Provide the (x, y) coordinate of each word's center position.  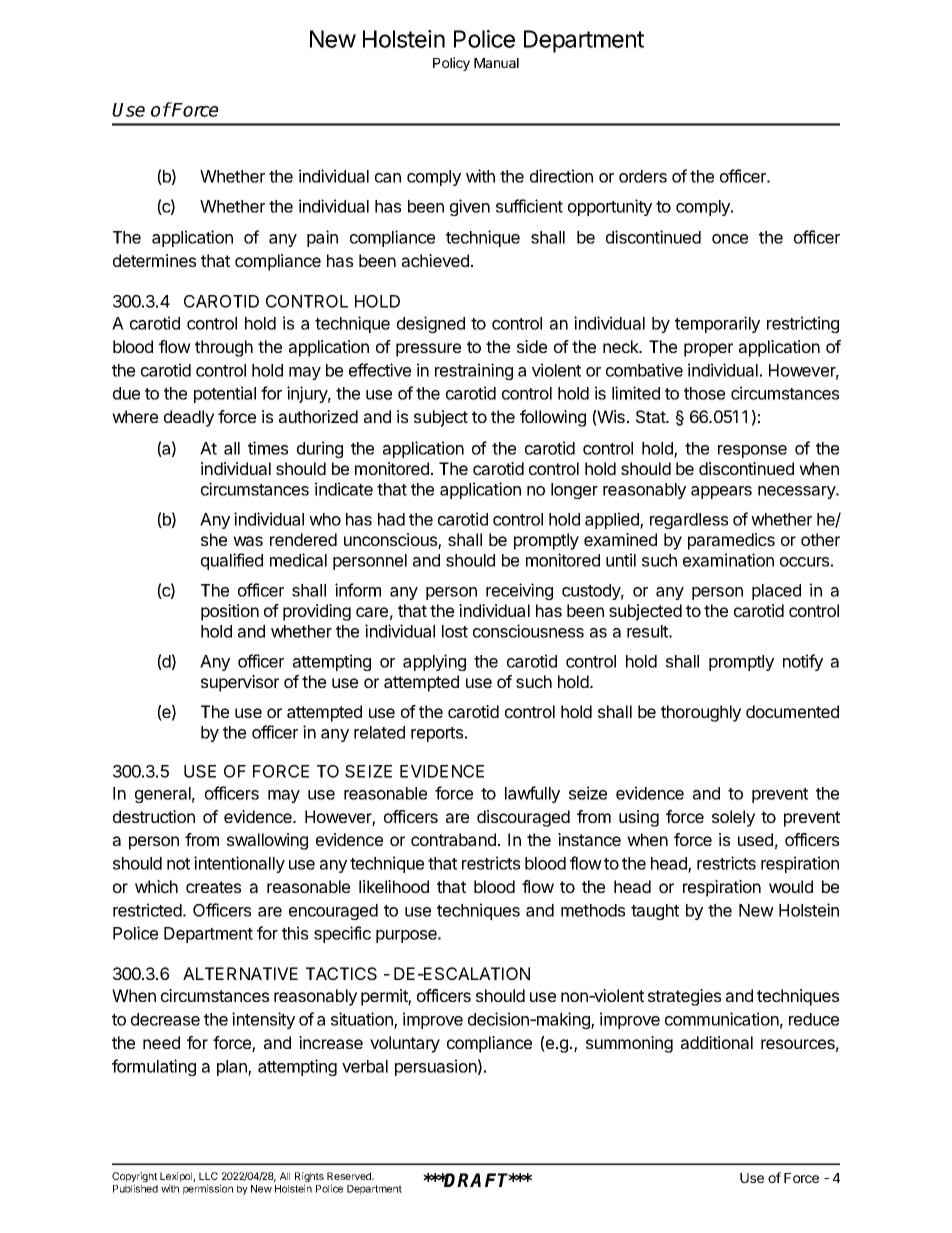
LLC (208, 1176)
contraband (453, 839)
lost (455, 631)
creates (213, 887)
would (791, 886)
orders (643, 176)
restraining (474, 371)
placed (776, 592)
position (230, 612)
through (224, 348)
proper (708, 350)
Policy (451, 64)
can (388, 178)
